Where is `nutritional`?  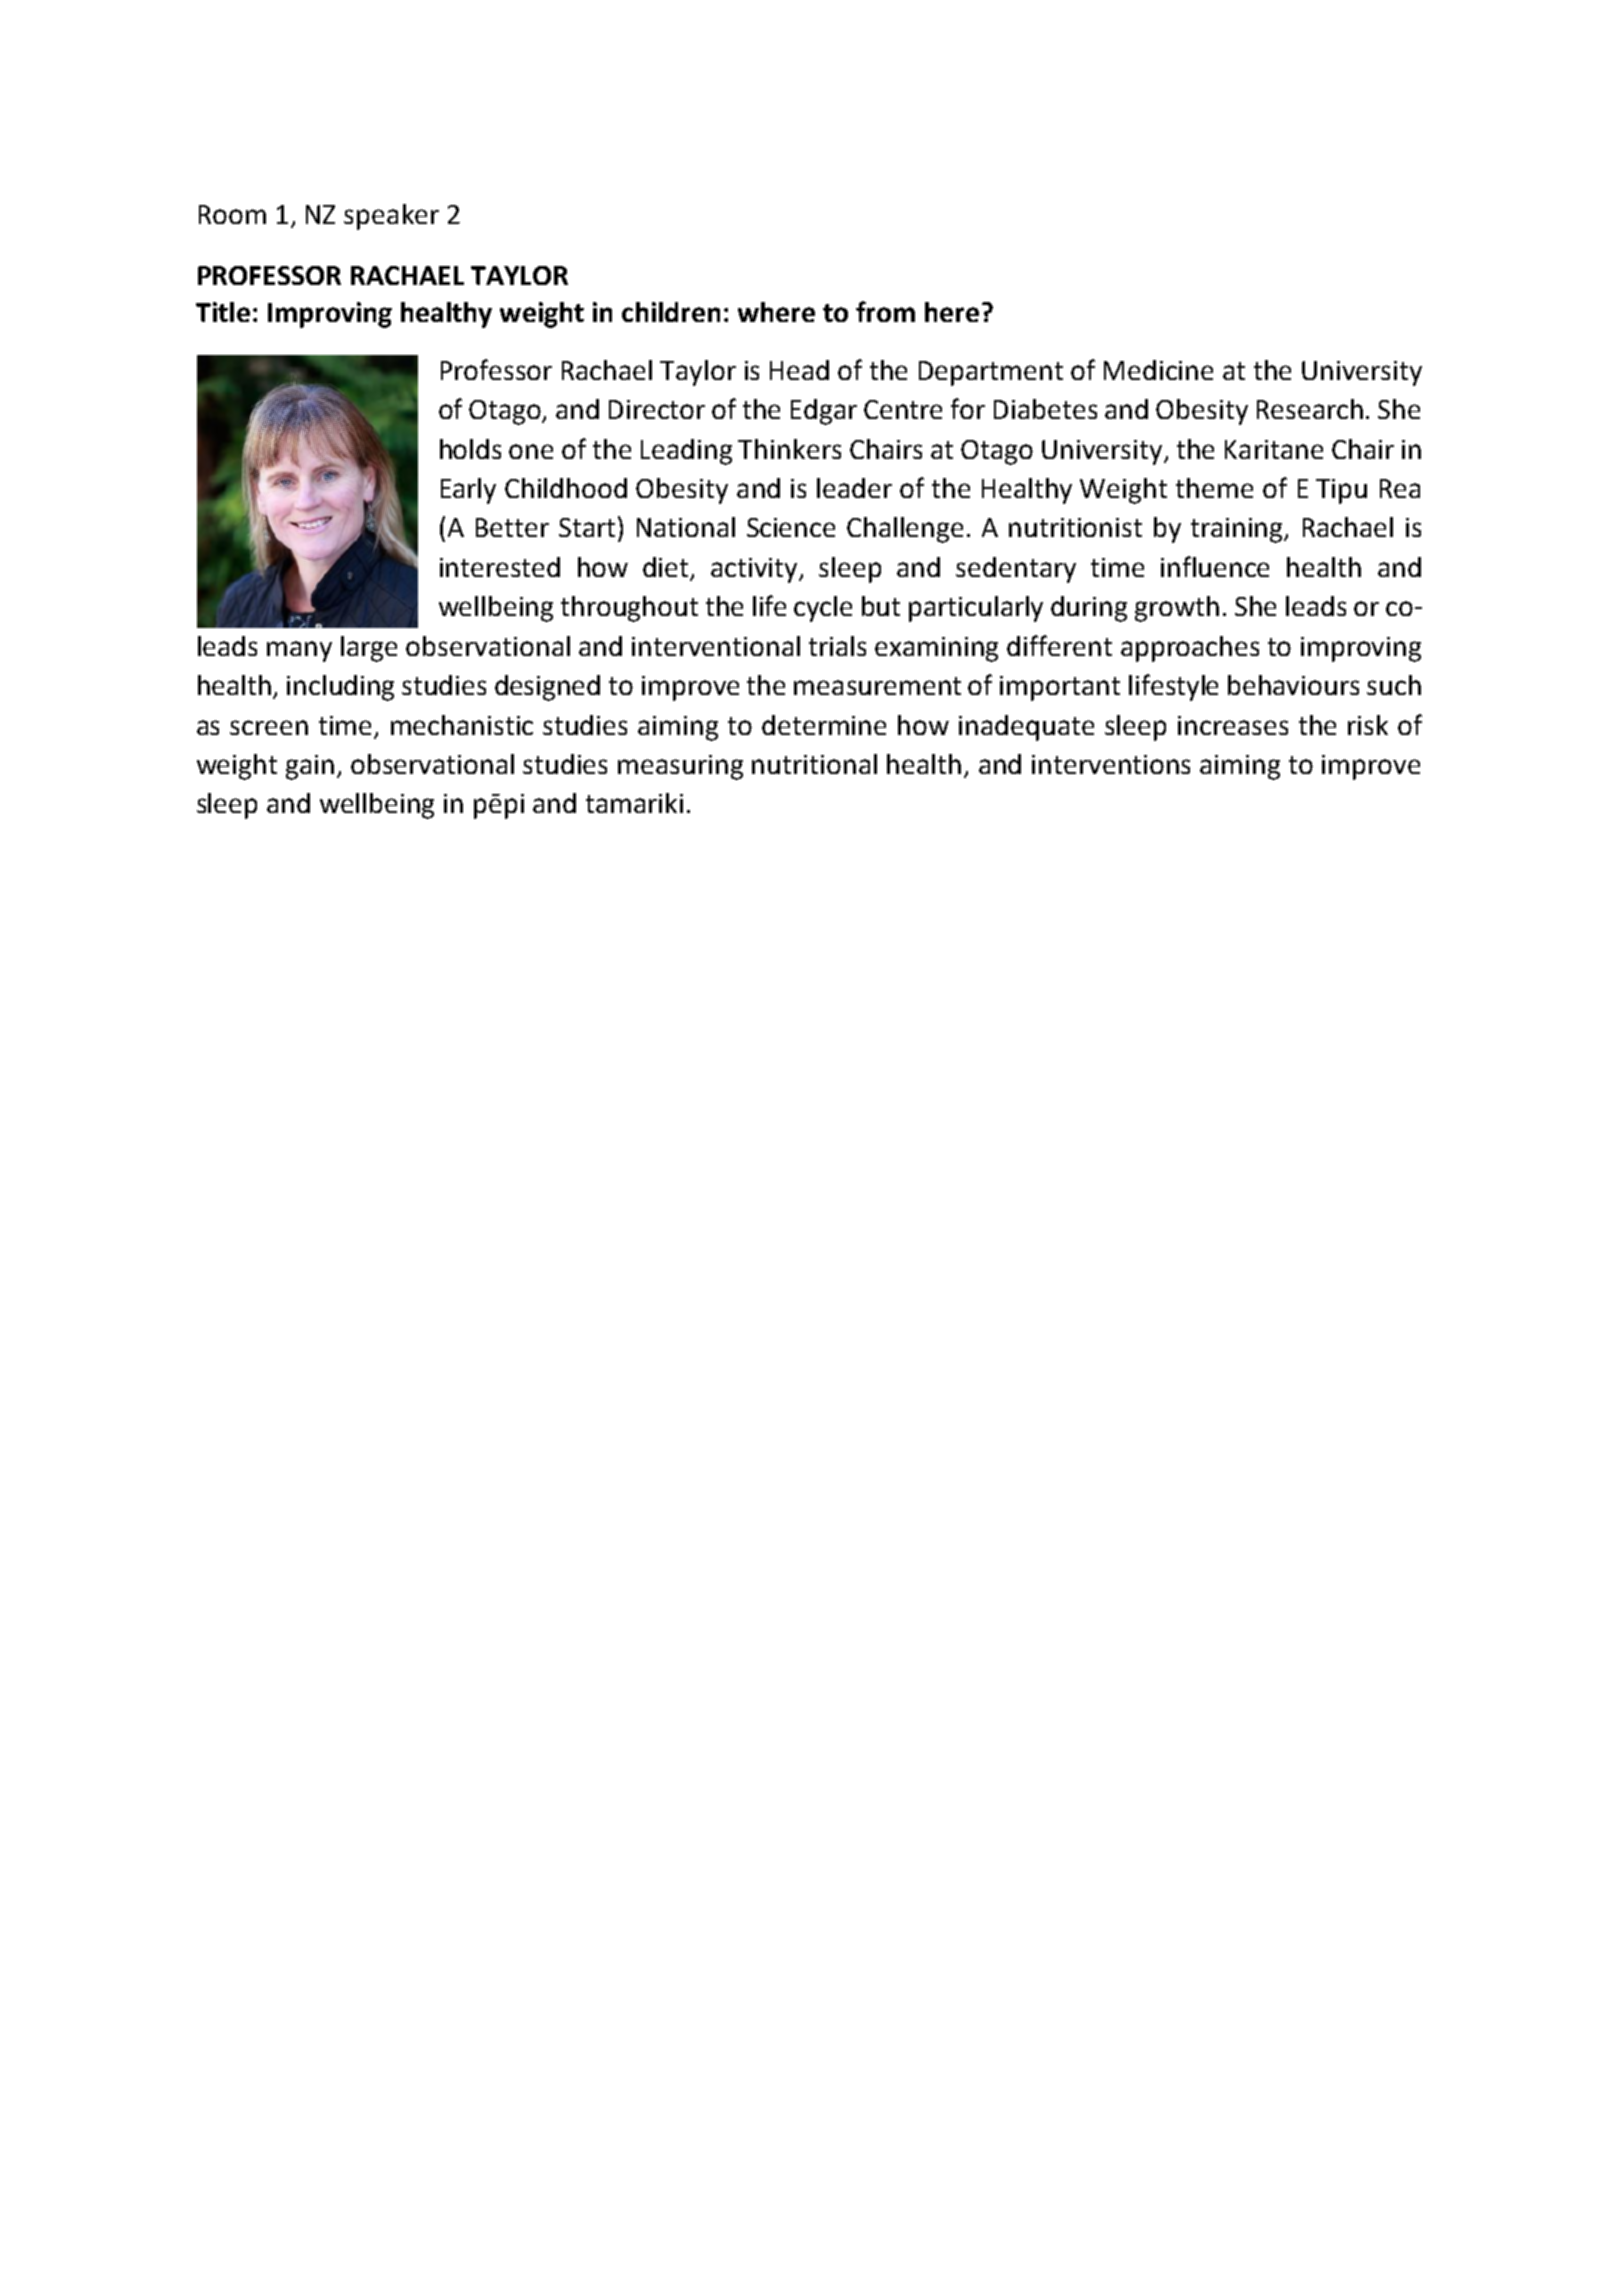 nutritional is located at coordinates (814, 764).
